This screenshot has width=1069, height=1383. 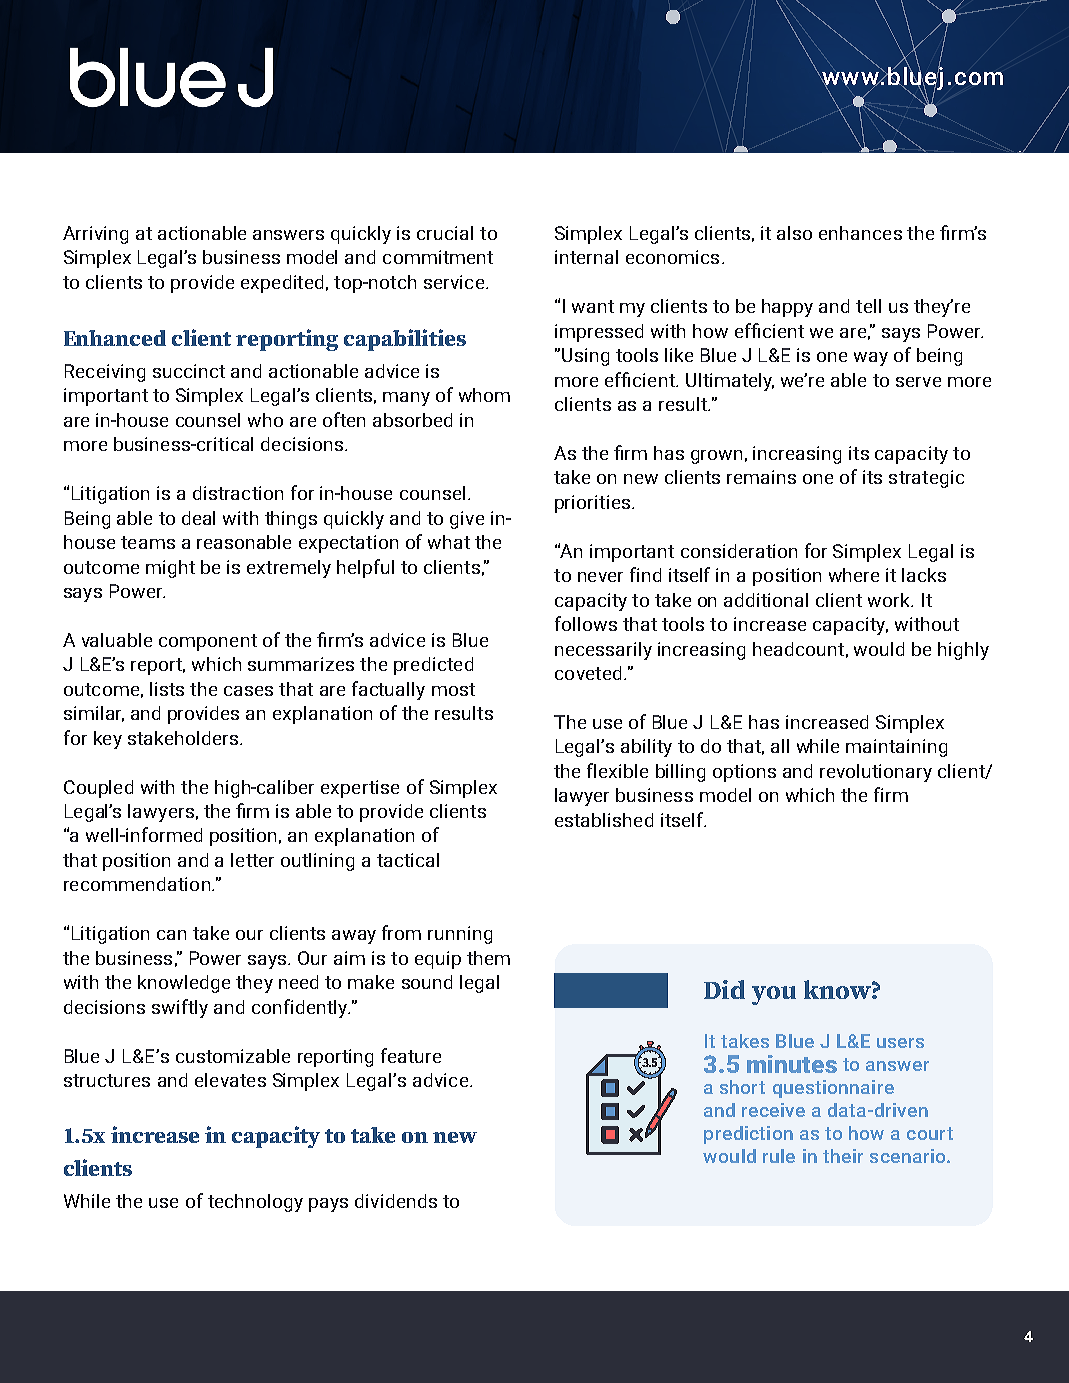 What do you see at coordinates (860, 233) in the screenshot?
I see `enhances` at bounding box center [860, 233].
